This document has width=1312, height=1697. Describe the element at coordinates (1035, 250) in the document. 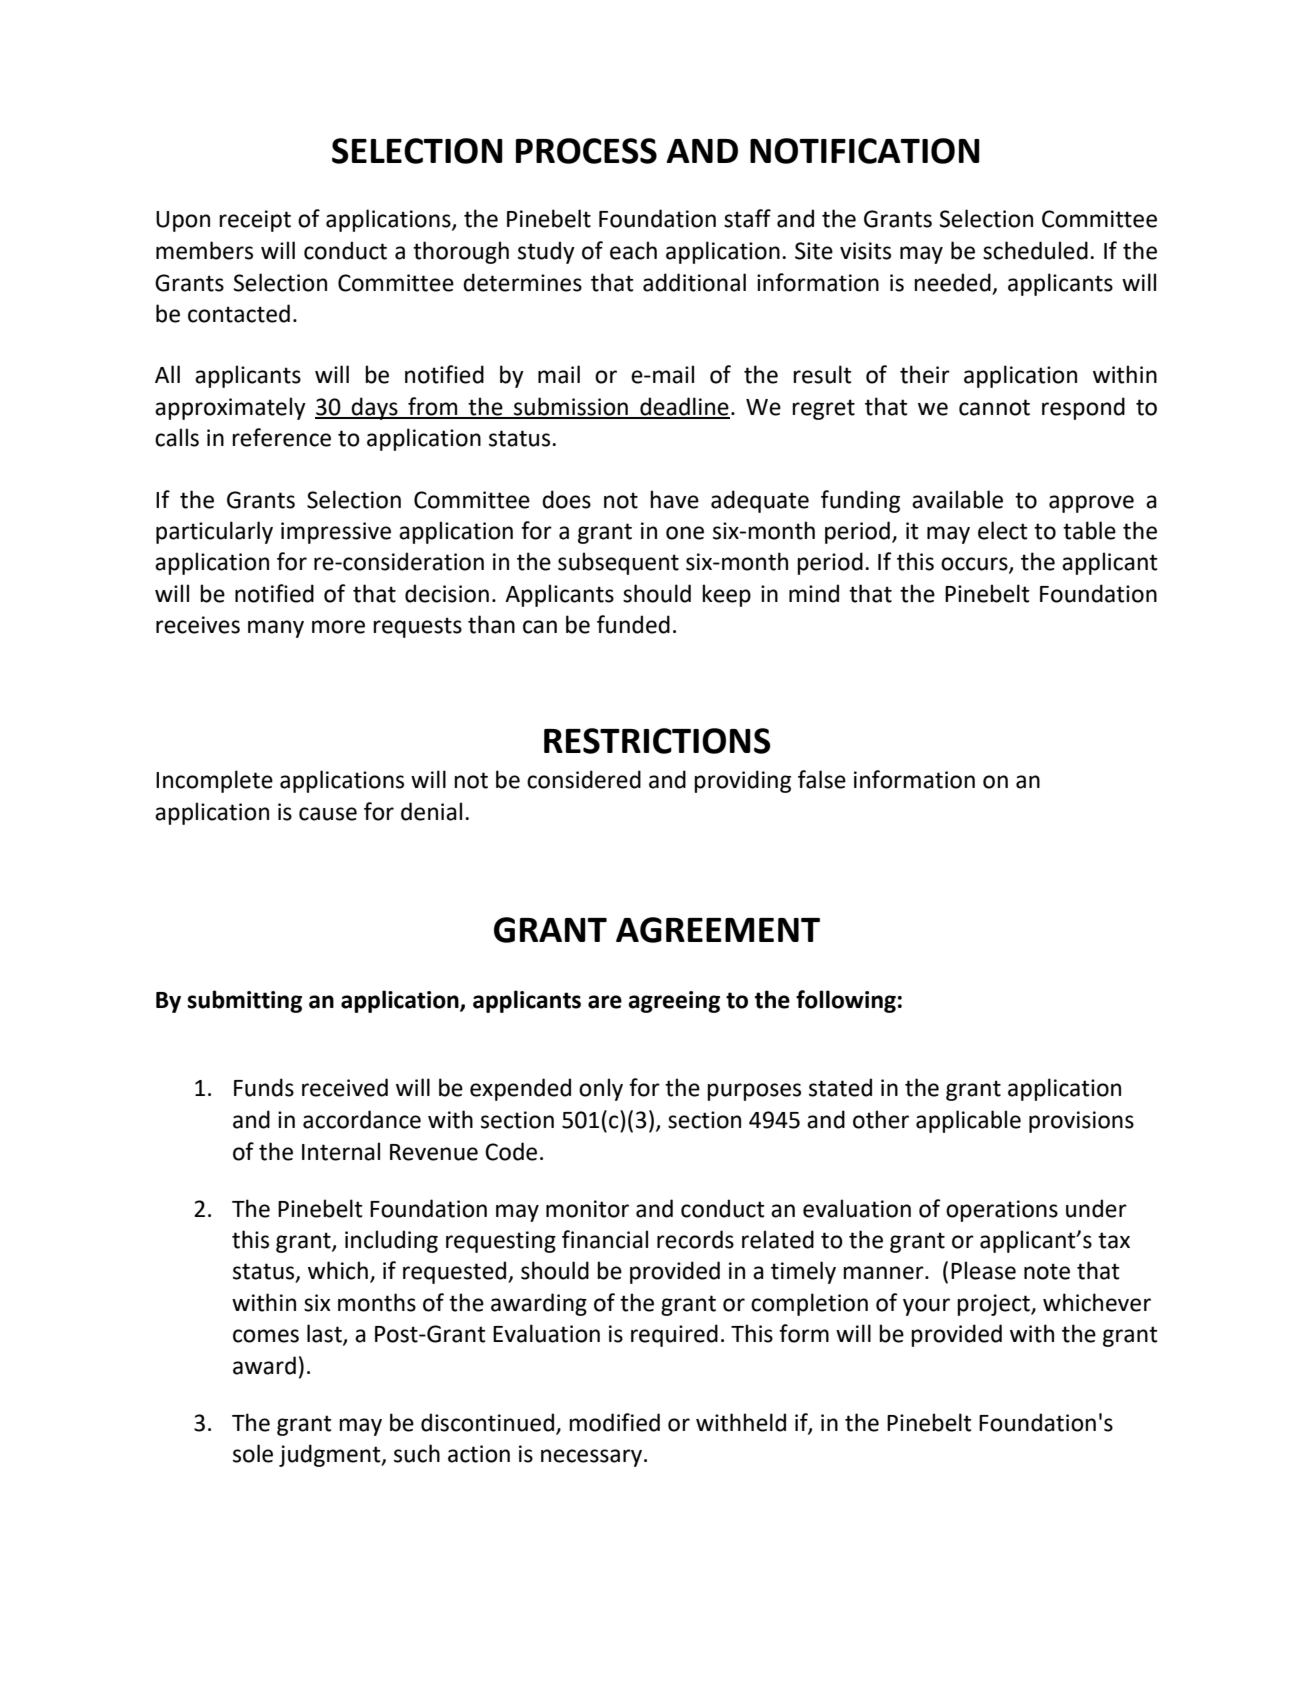

I see `scheduled` at that location.
